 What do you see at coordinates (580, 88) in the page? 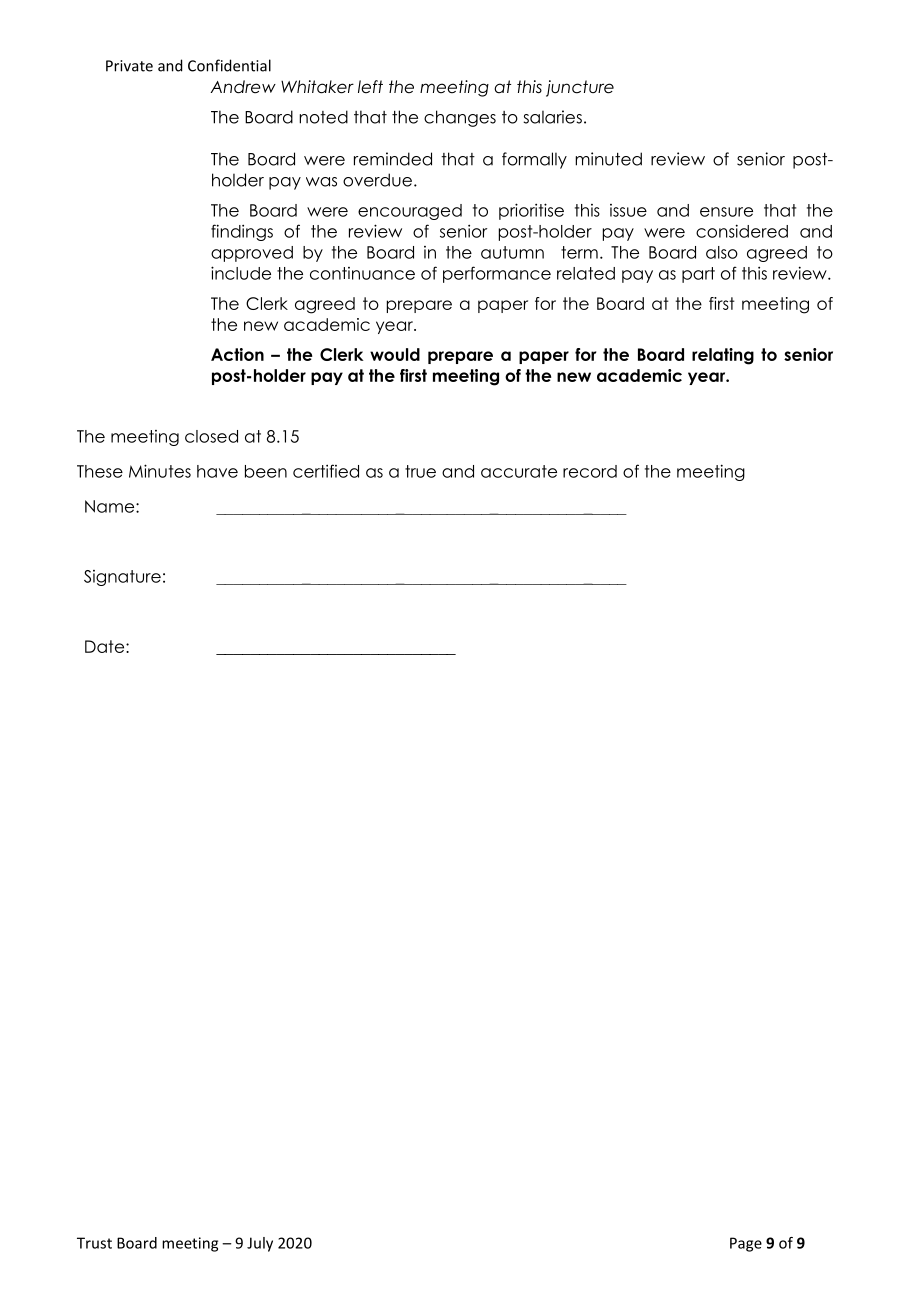
I see `juncture` at bounding box center [580, 88].
